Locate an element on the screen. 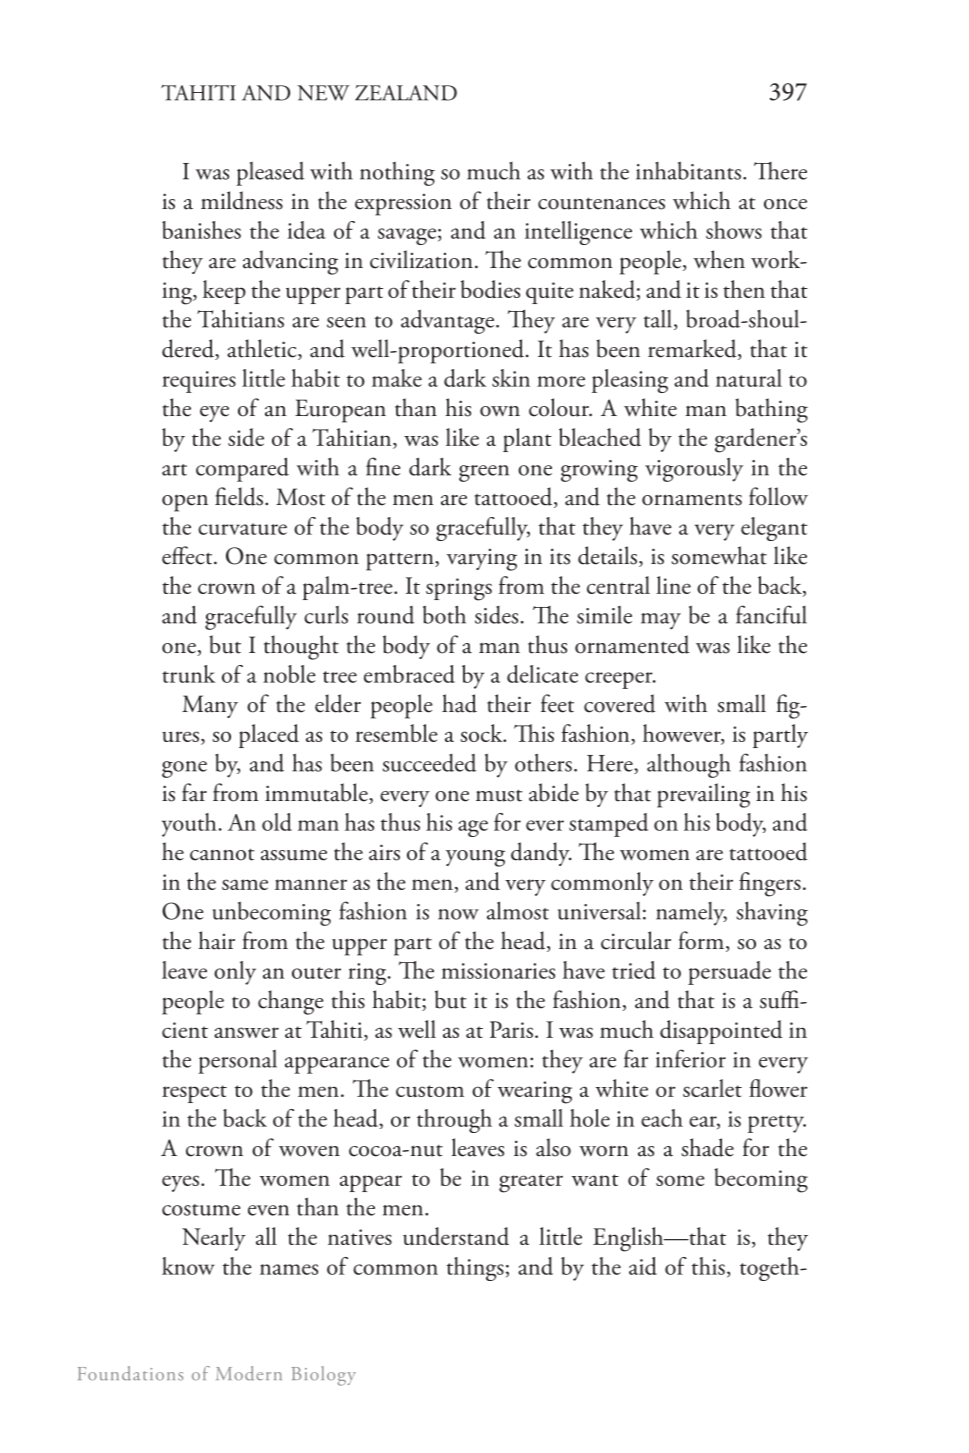 This screenshot has width=969, height=1453. ZEALAND is located at coordinates (406, 93).
